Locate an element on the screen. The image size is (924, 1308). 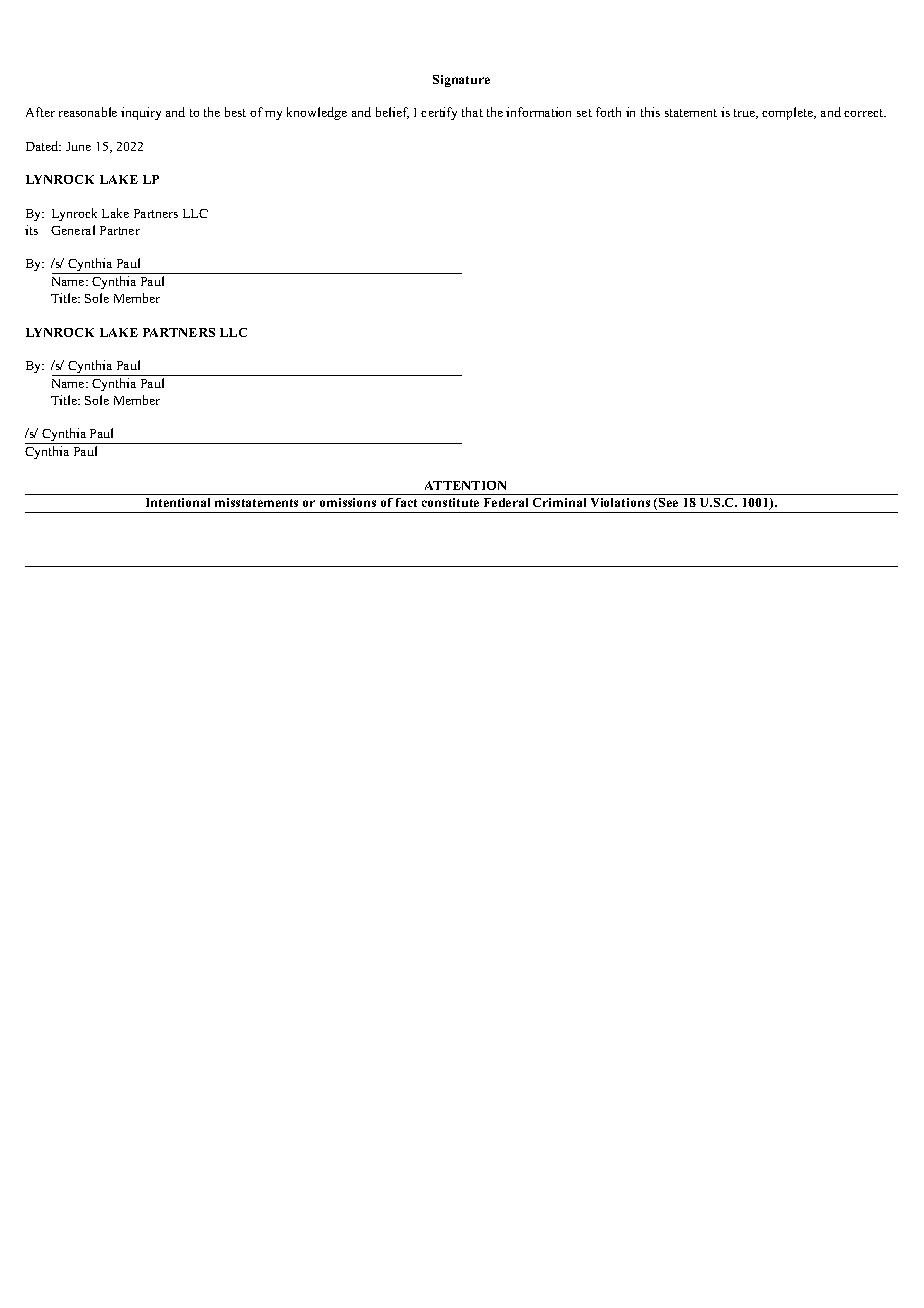
reasonable is located at coordinates (88, 112).
